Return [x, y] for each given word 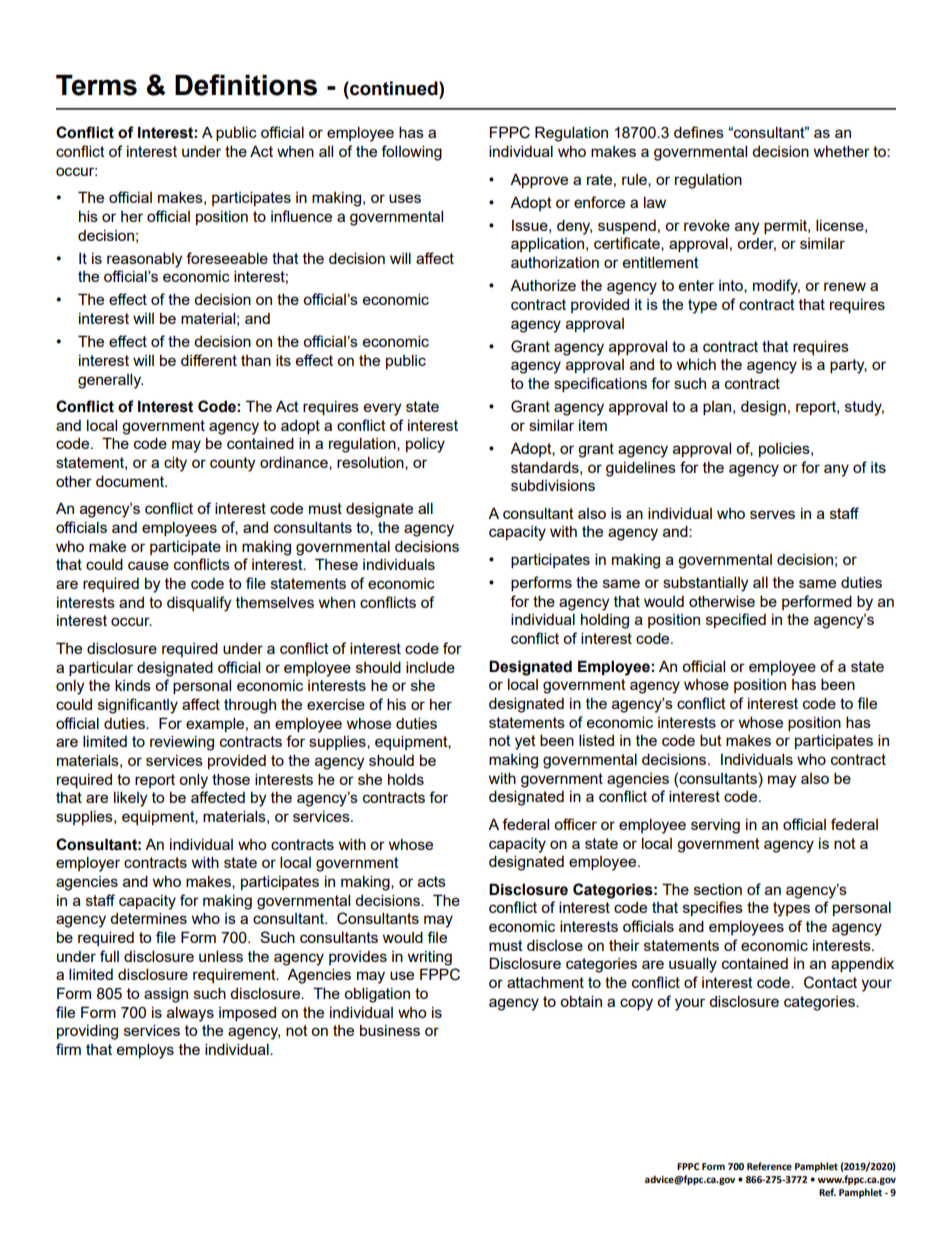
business [390, 1030]
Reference [769, 1166]
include [430, 667]
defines [699, 132]
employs [145, 1051]
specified [736, 620]
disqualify [199, 604]
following [411, 153]
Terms [96, 85]
